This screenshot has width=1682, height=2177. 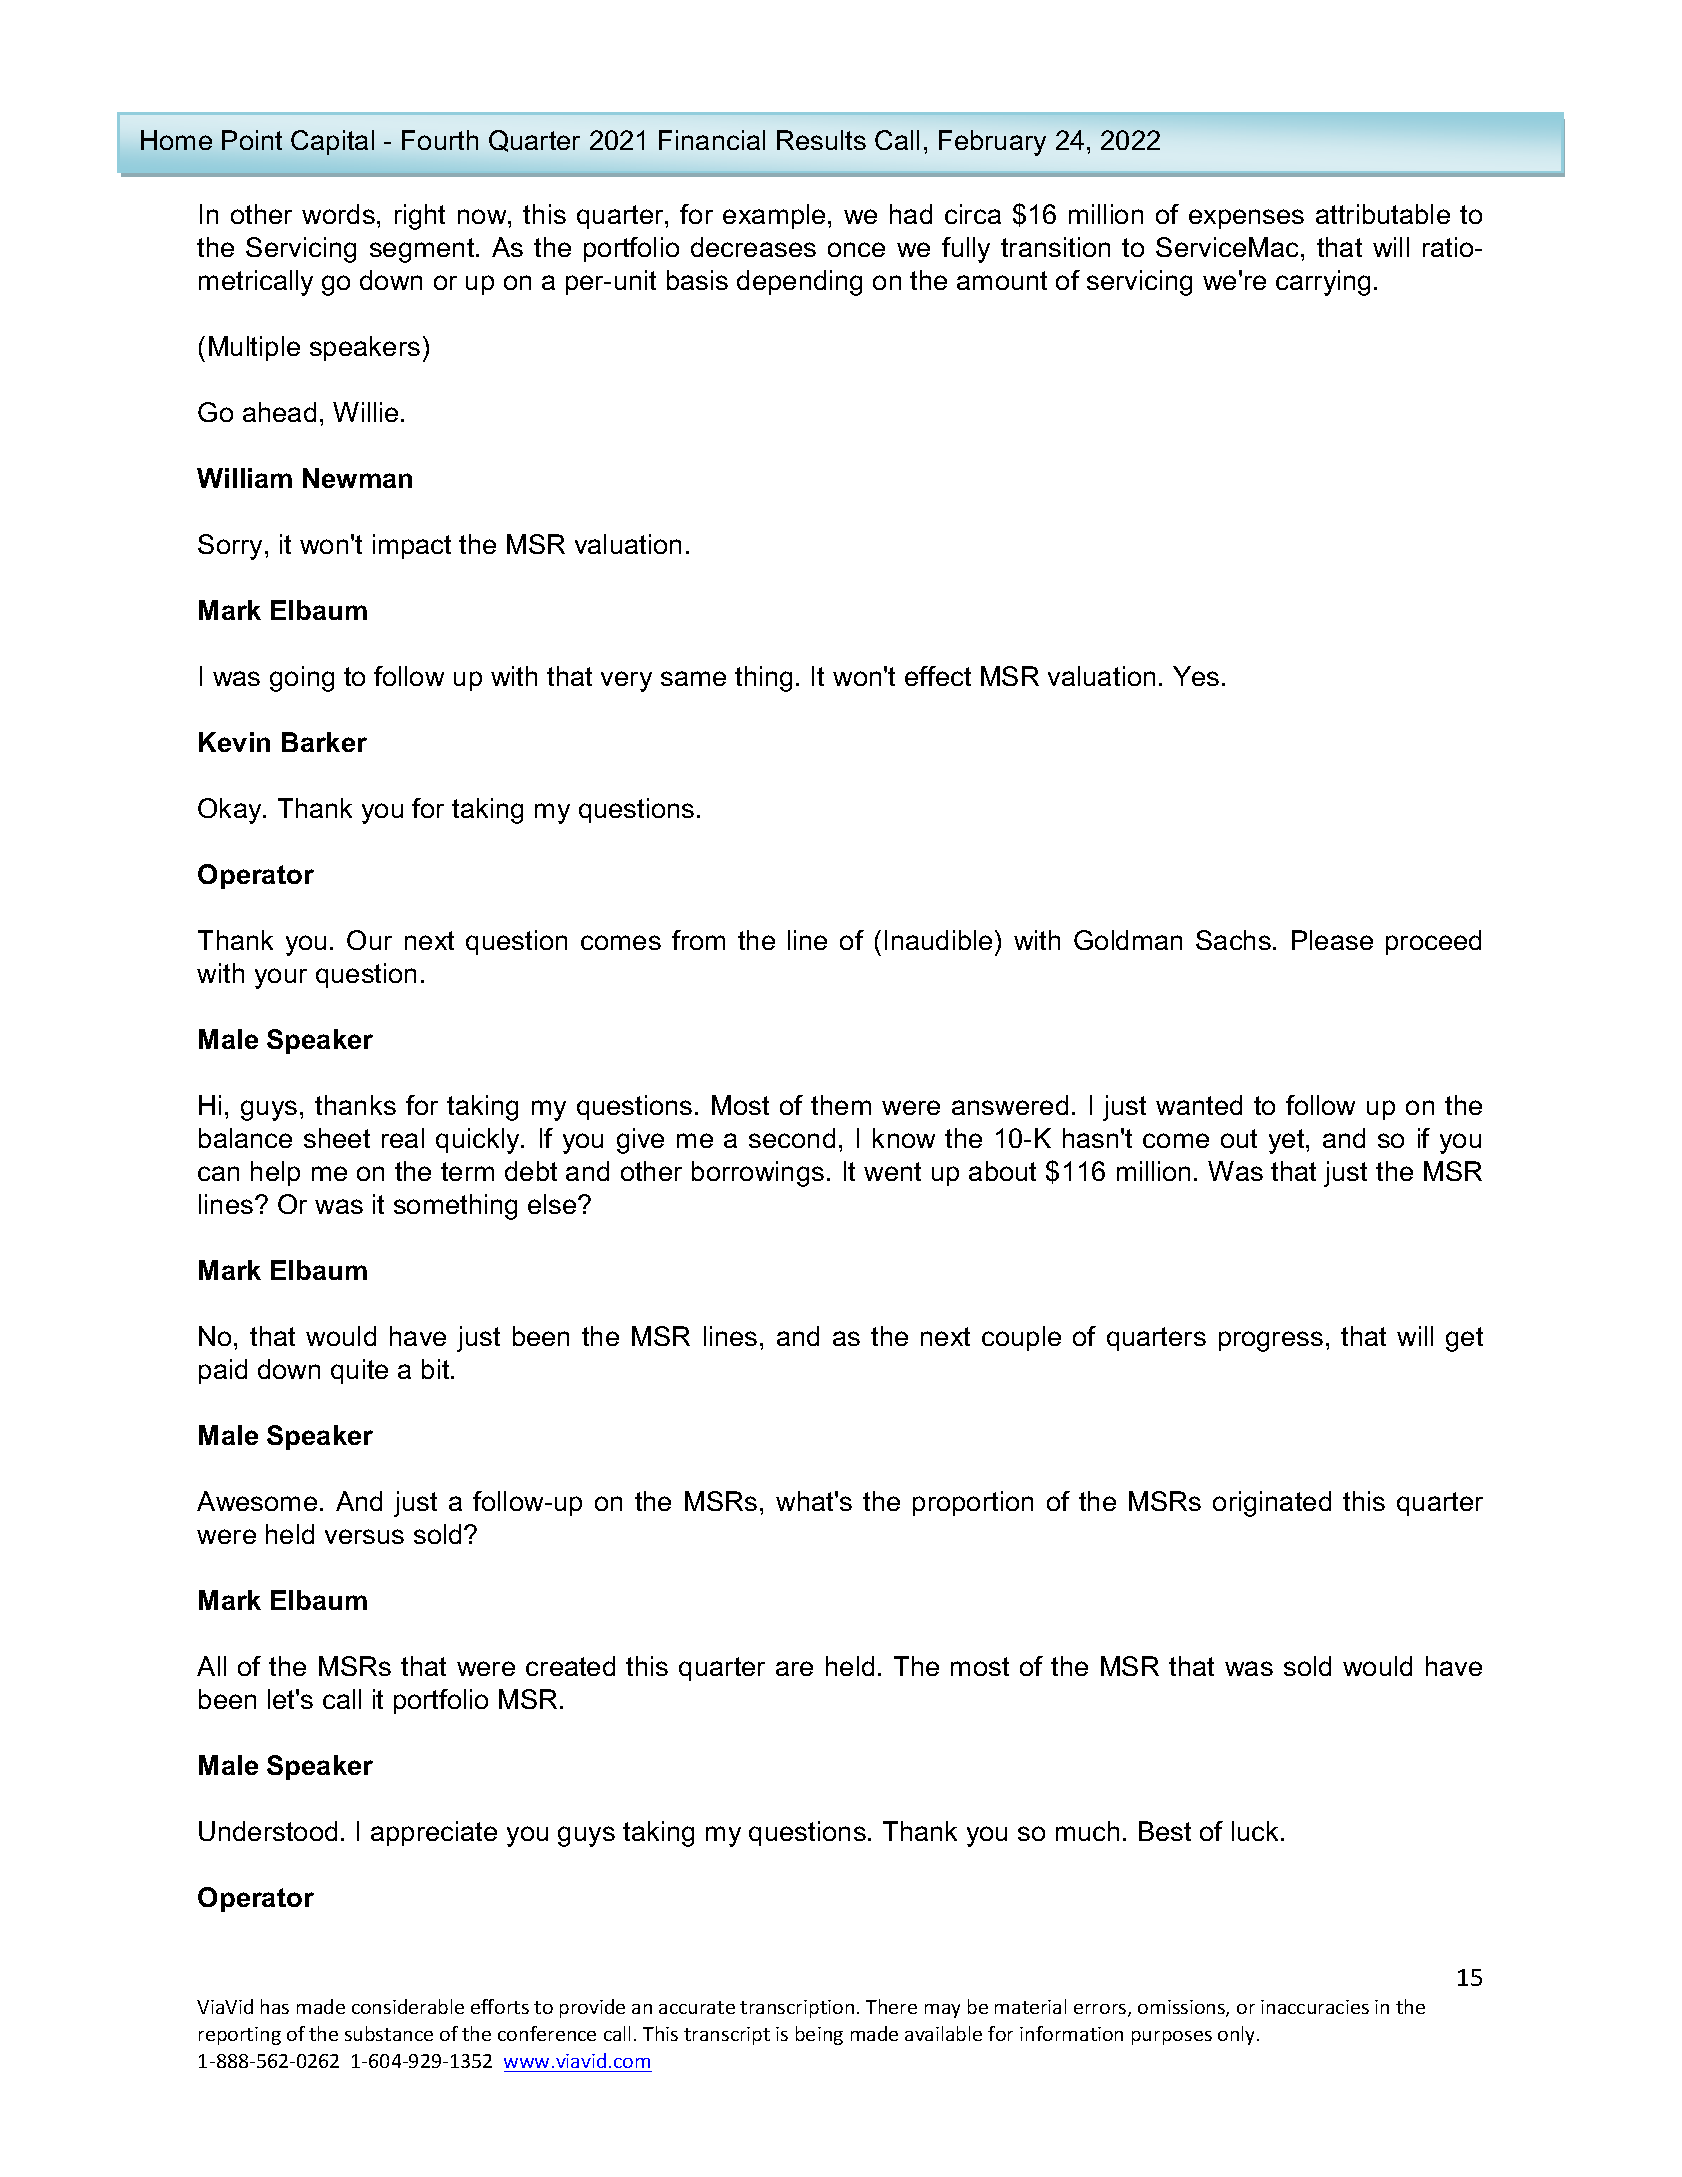 I want to click on expenses, so click(x=1246, y=219).
